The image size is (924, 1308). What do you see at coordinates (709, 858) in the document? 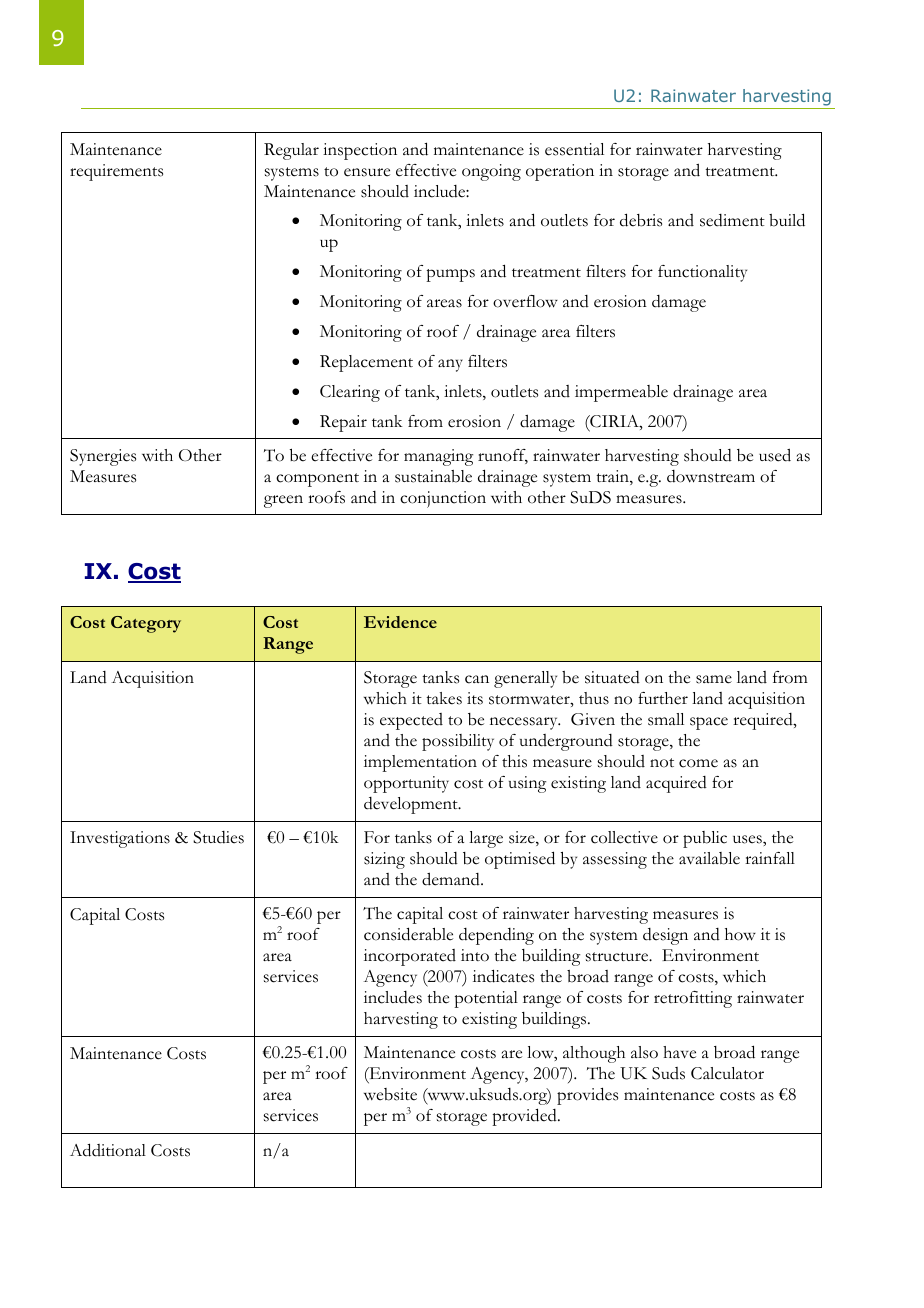
I see `available` at bounding box center [709, 858].
